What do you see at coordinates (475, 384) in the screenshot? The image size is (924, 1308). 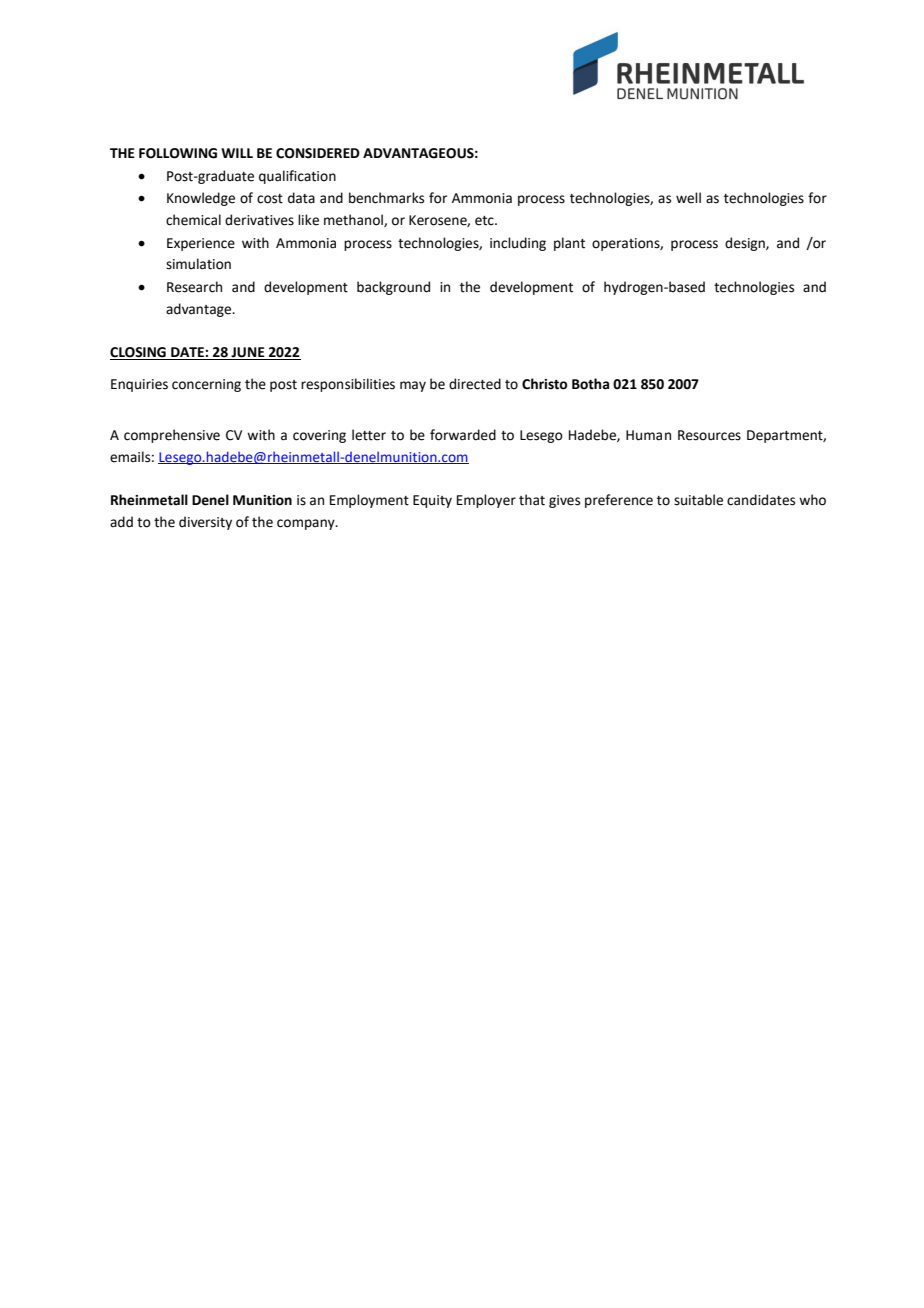 I see `directed` at bounding box center [475, 384].
